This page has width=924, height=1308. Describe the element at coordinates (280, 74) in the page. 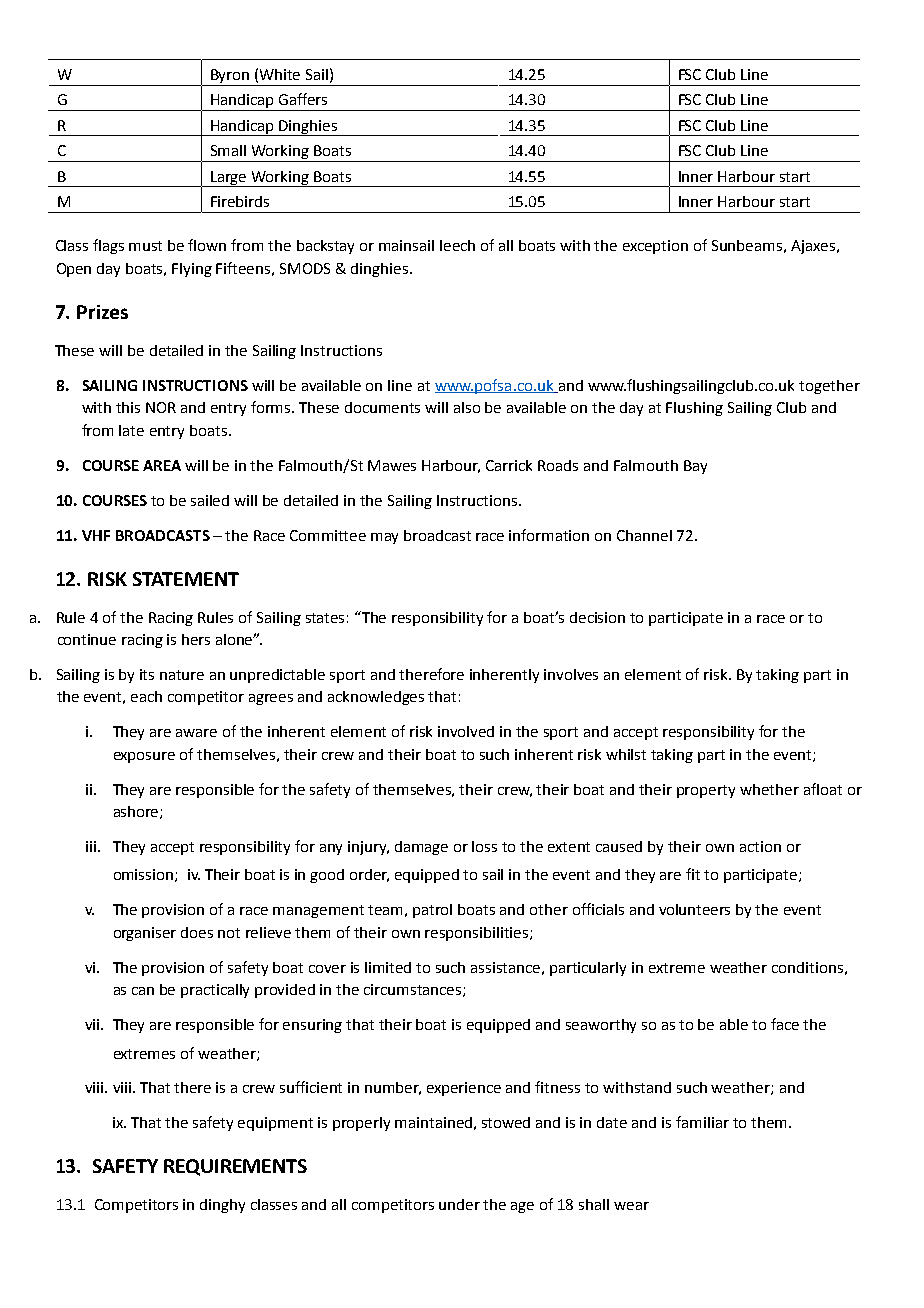

I see `White` at that location.
